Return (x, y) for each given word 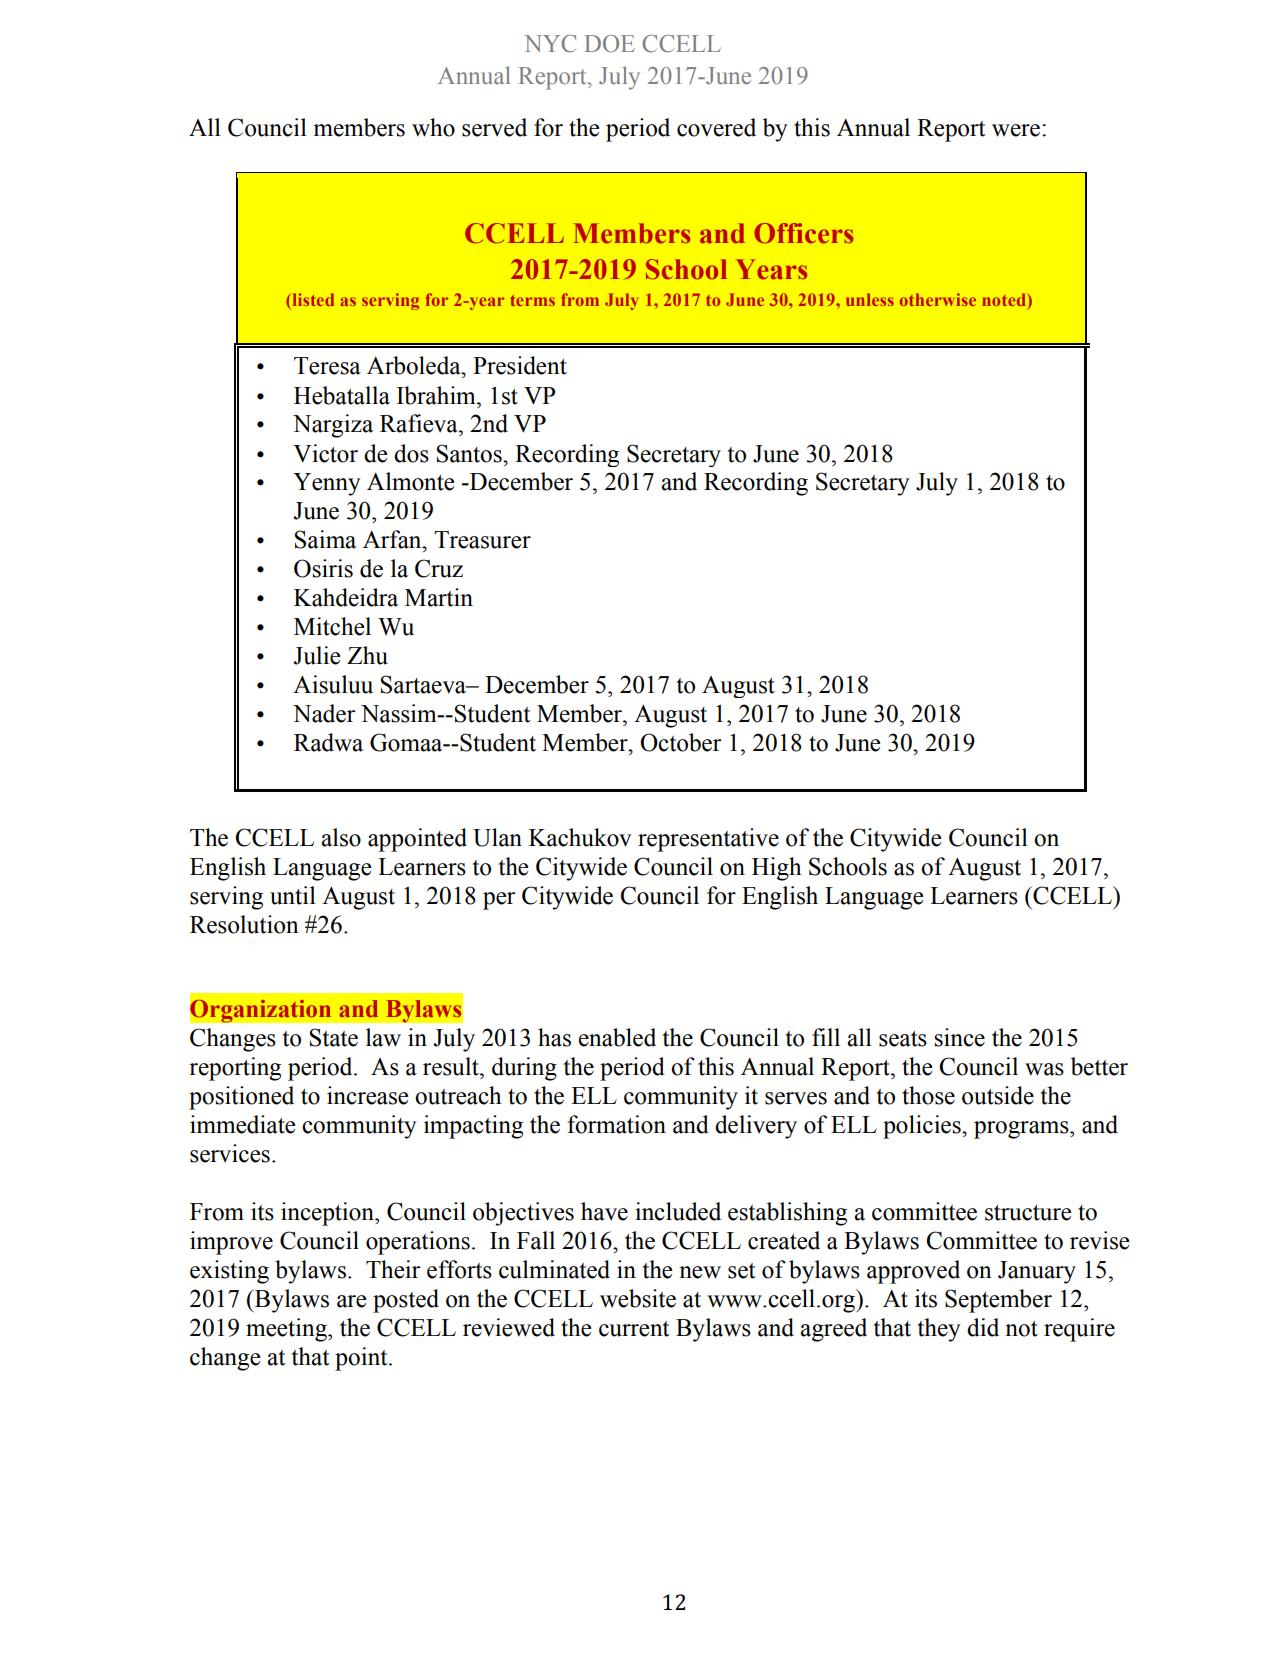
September (998, 1301)
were (1017, 130)
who (433, 127)
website (638, 1298)
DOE (610, 44)
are (351, 1301)
